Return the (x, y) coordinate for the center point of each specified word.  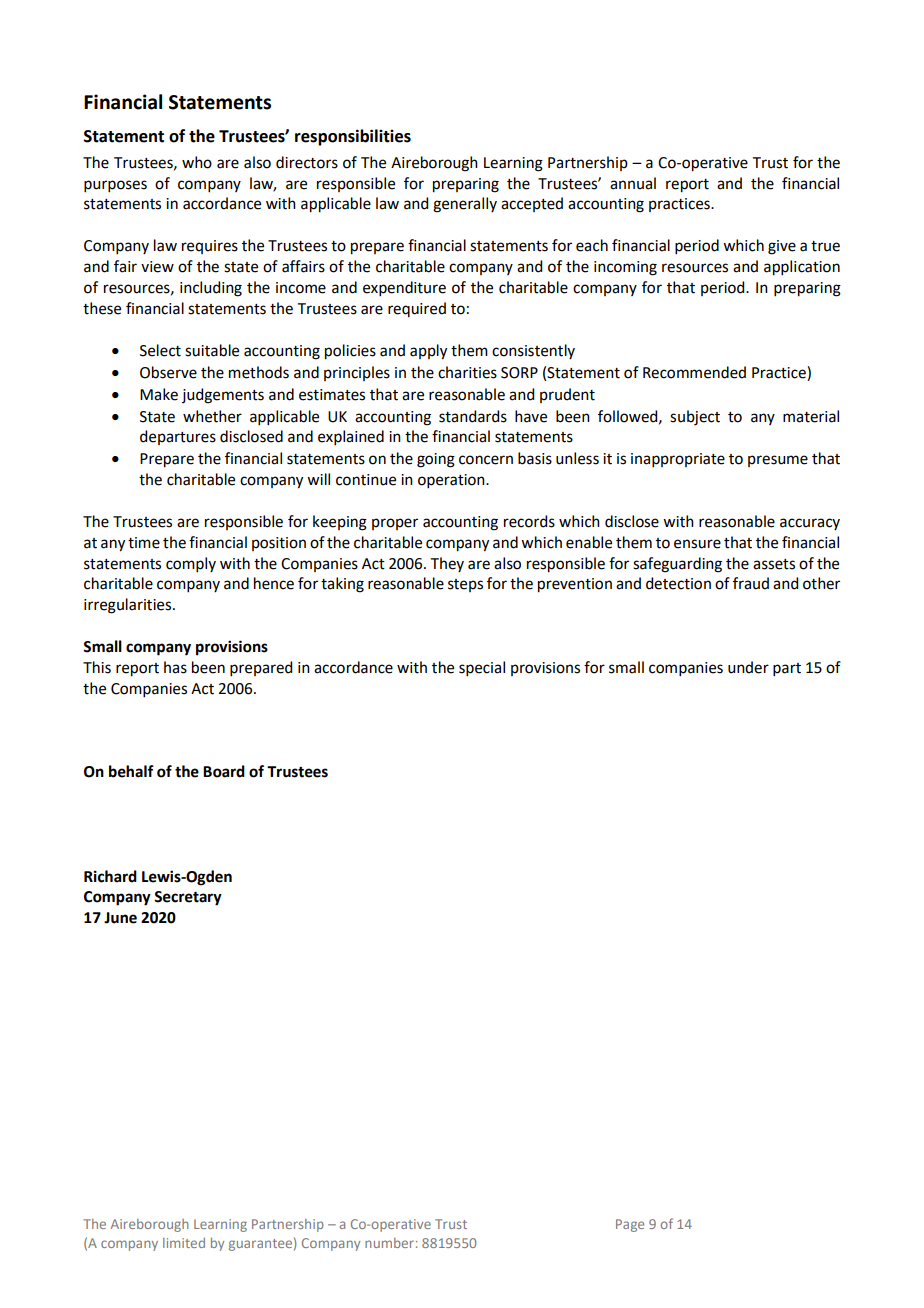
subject (695, 418)
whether (212, 416)
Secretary (188, 898)
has (175, 667)
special (482, 668)
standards (473, 416)
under (748, 667)
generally (465, 205)
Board (224, 771)
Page (630, 1225)
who (197, 162)
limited (184, 1243)
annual (633, 183)
